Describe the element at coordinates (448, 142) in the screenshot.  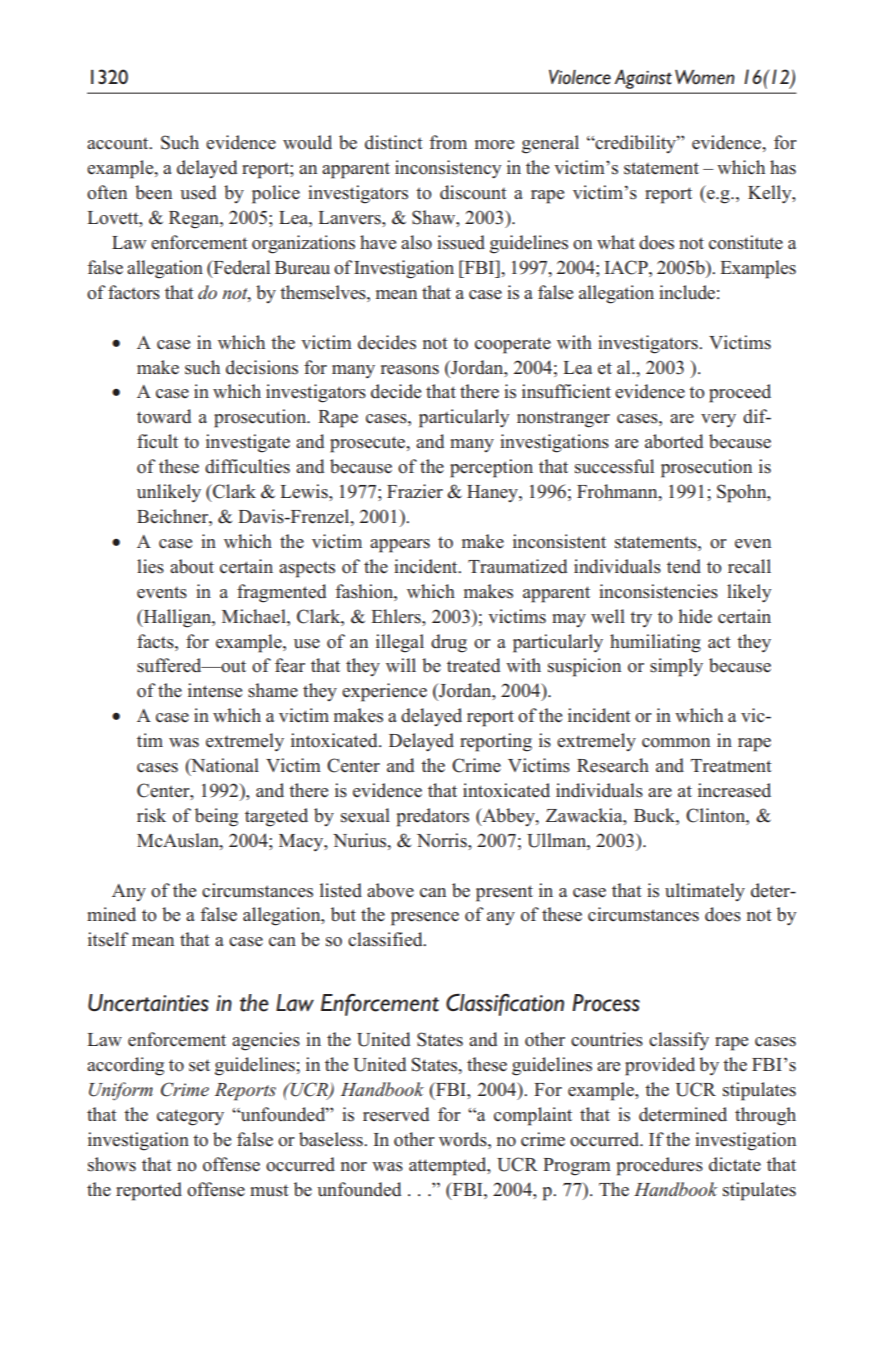
I see `from` at that location.
